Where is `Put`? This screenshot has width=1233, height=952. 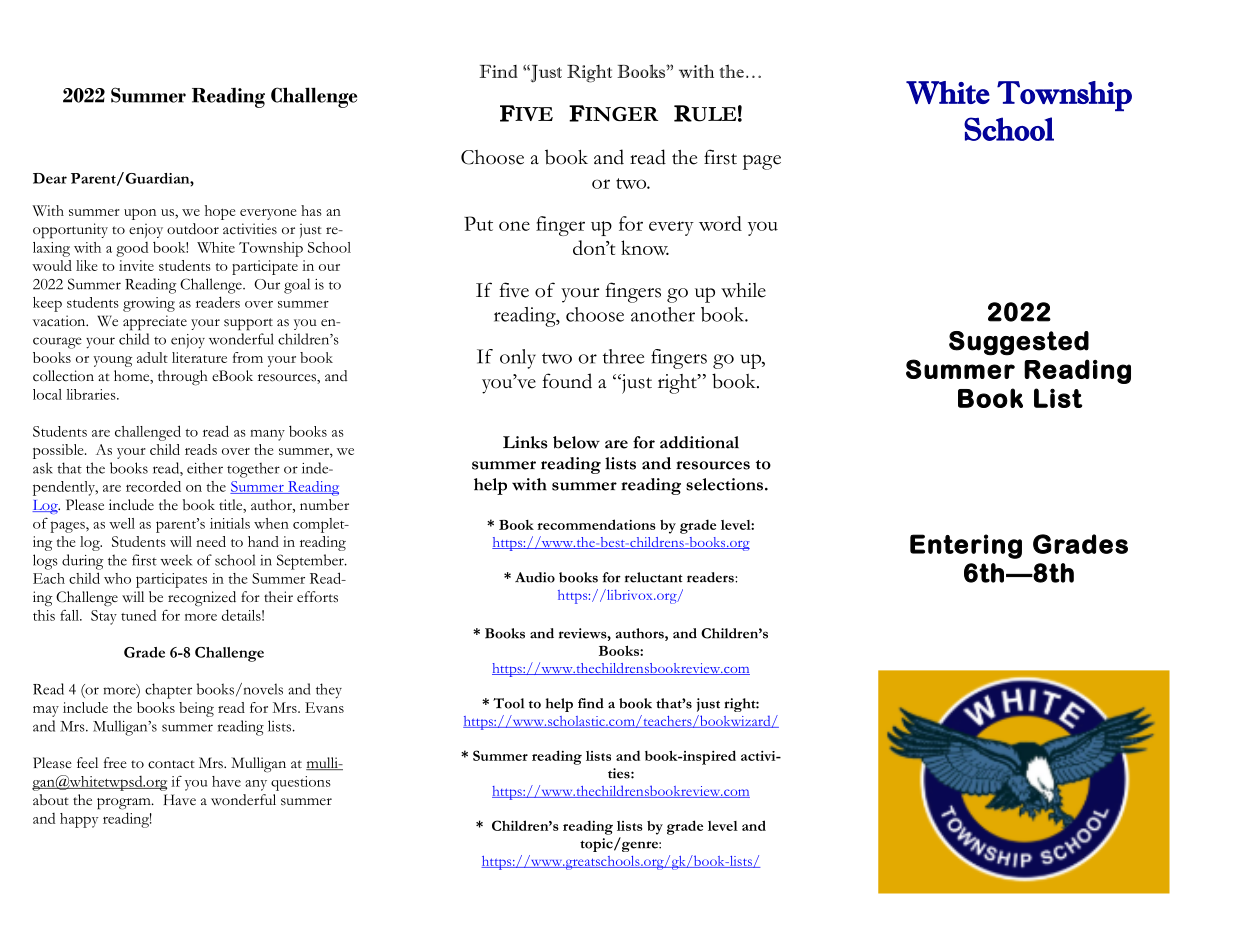
Put is located at coordinates (478, 223).
